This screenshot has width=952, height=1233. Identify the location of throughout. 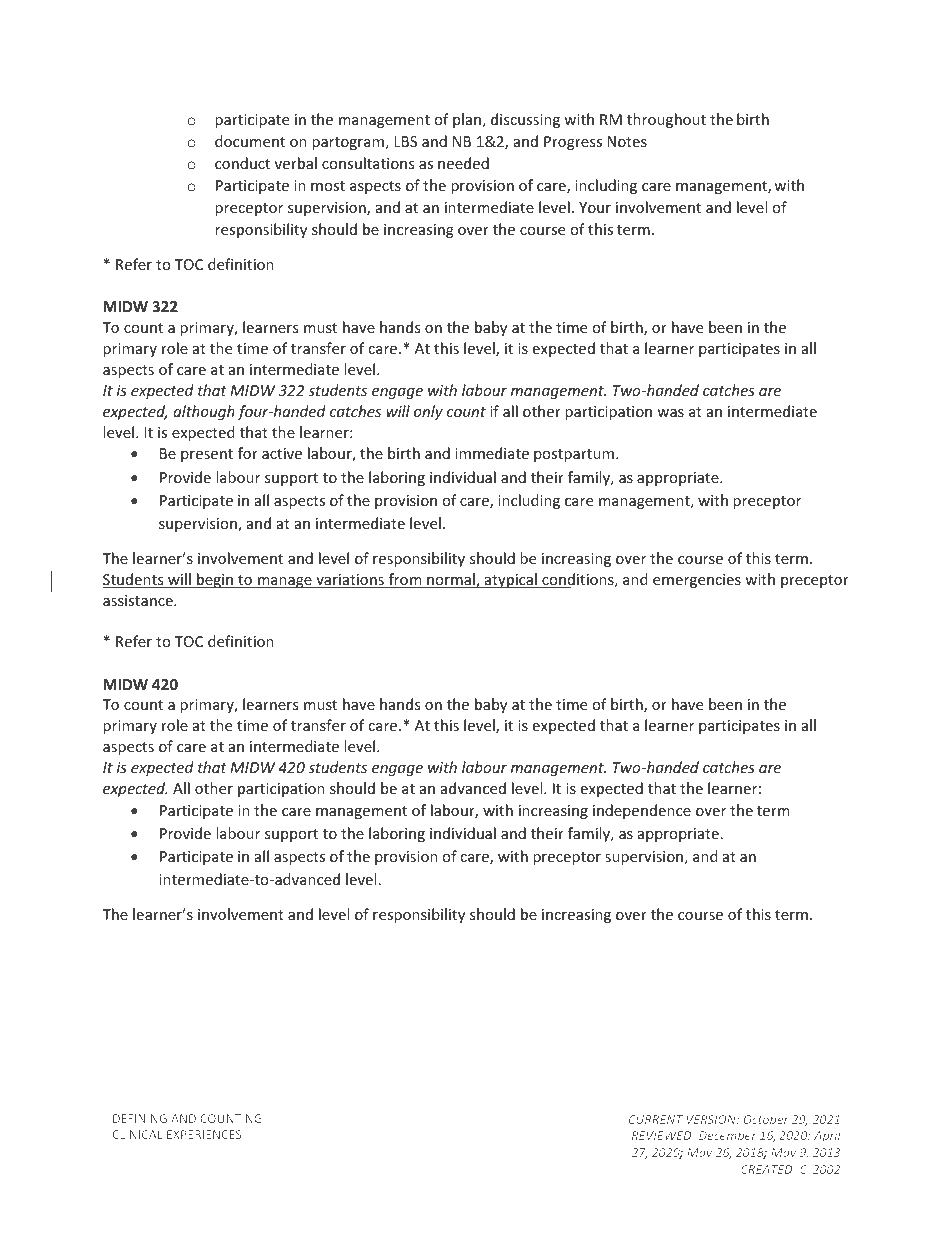
(666, 120).
